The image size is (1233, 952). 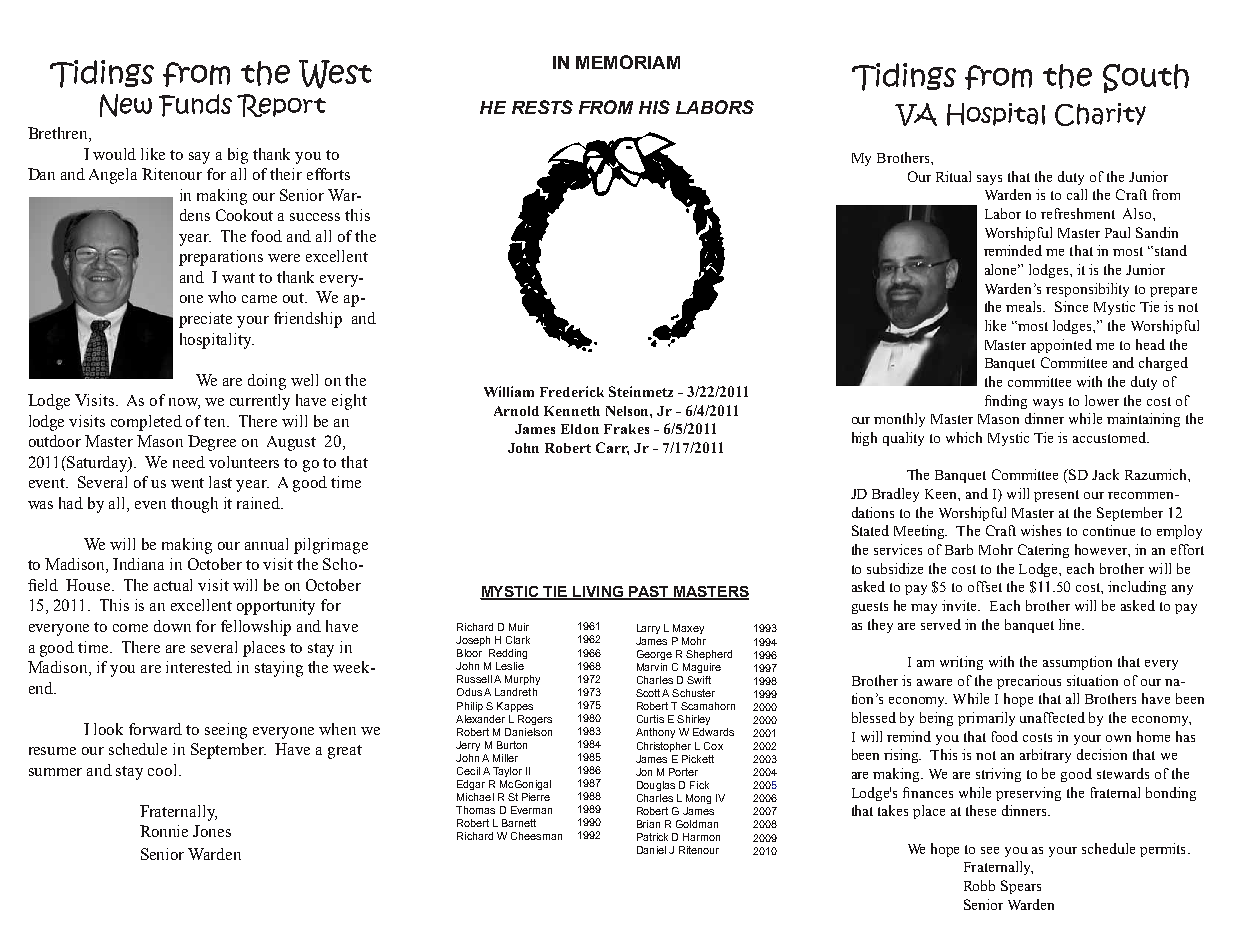 I want to click on Carr, so click(x=612, y=448).
